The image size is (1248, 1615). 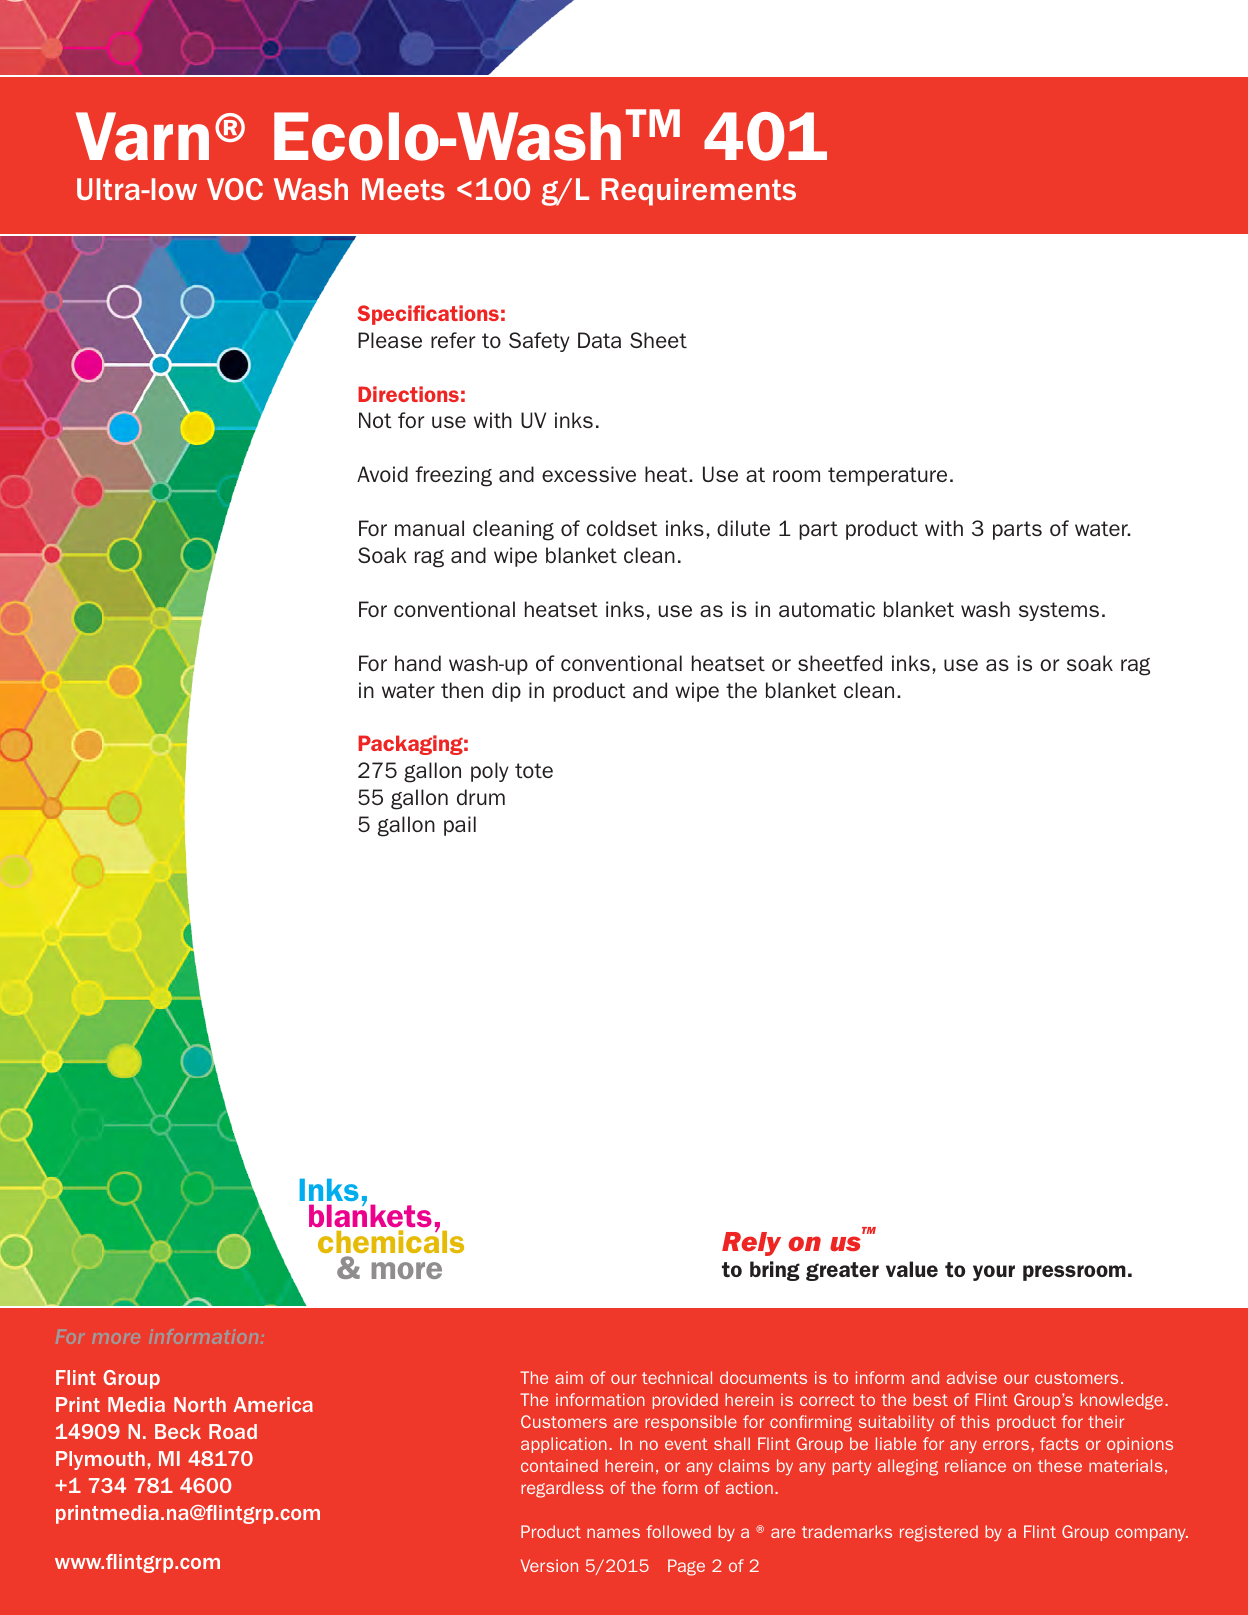 I want to click on registered, so click(x=939, y=1533).
